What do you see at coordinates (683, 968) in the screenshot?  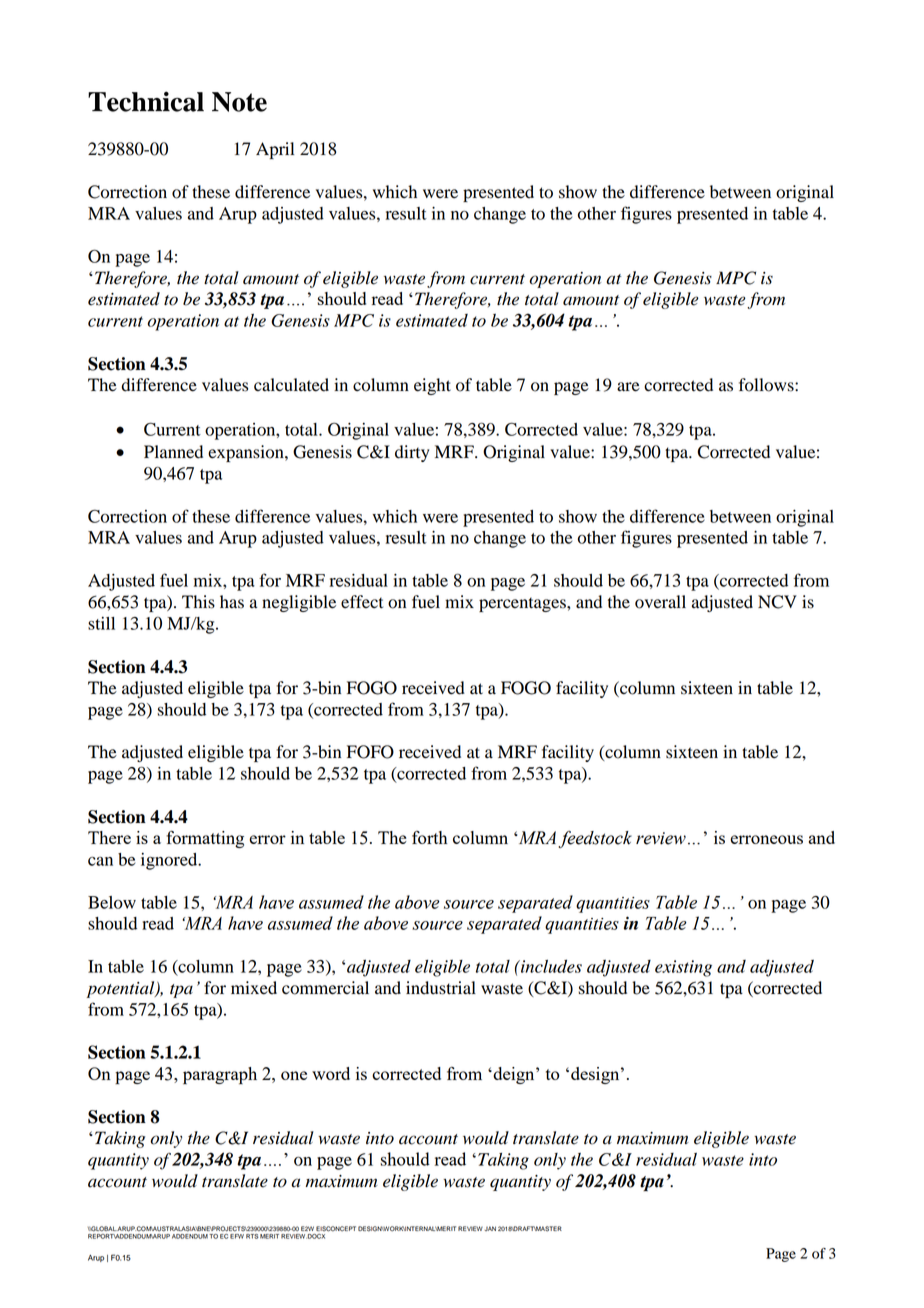 I see `existing` at bounding box center [683, 968].
